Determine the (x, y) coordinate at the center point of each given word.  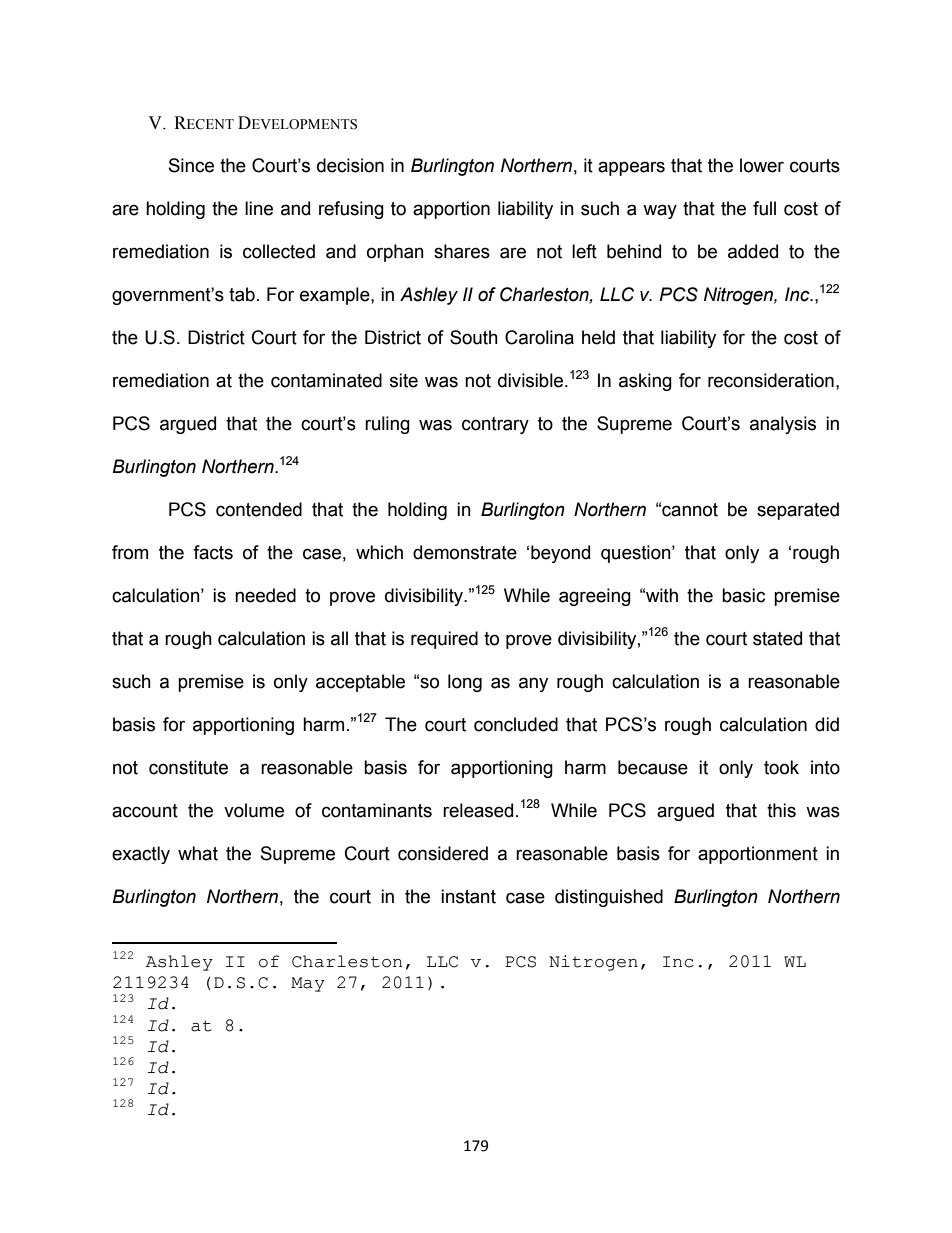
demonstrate (465, 552)
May (308, 984)
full (764, 208)
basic (743, 595)
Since (191, 165)
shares (462, 251)
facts (213, 552)
